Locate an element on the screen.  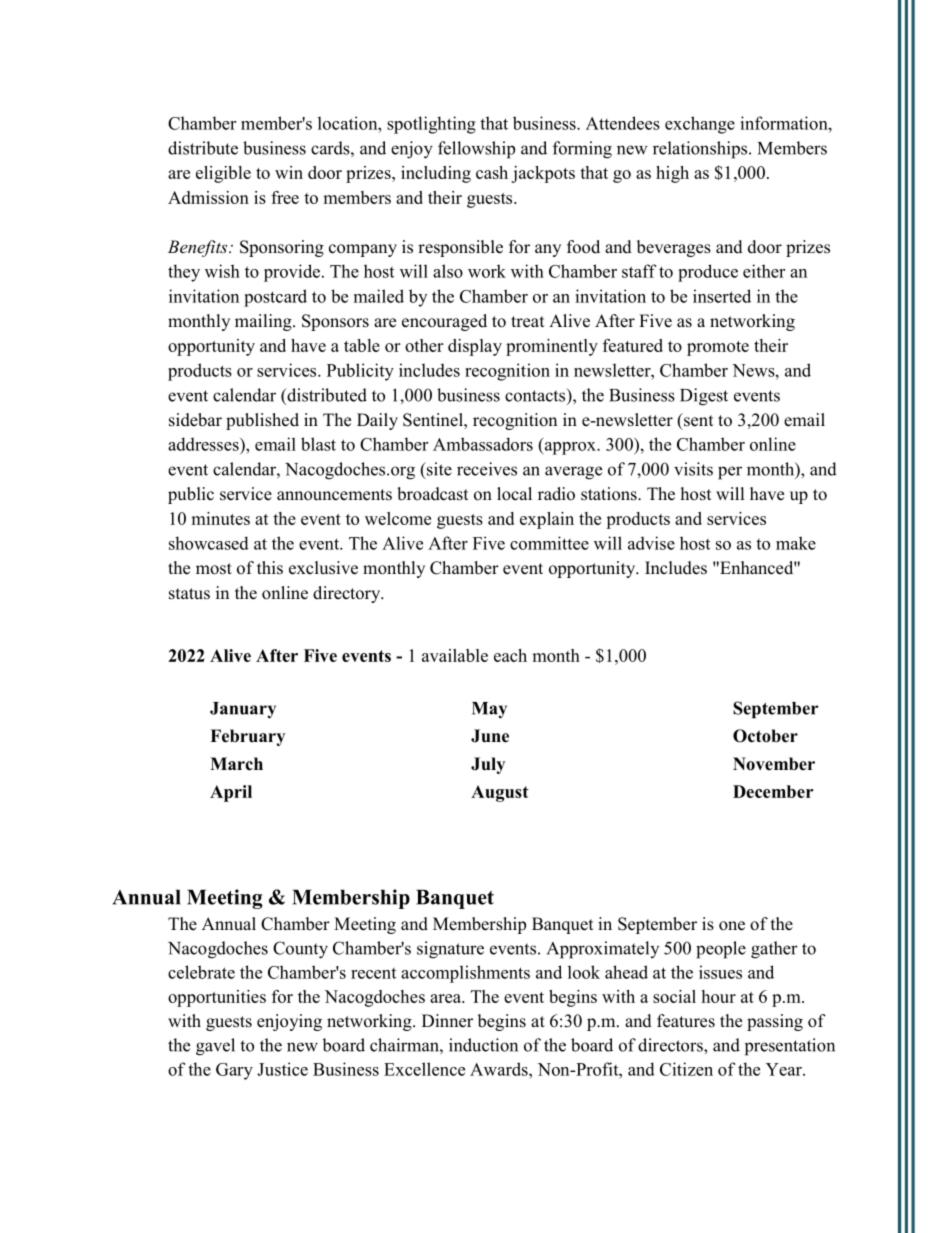
each is located at coordinates (510, 655).
